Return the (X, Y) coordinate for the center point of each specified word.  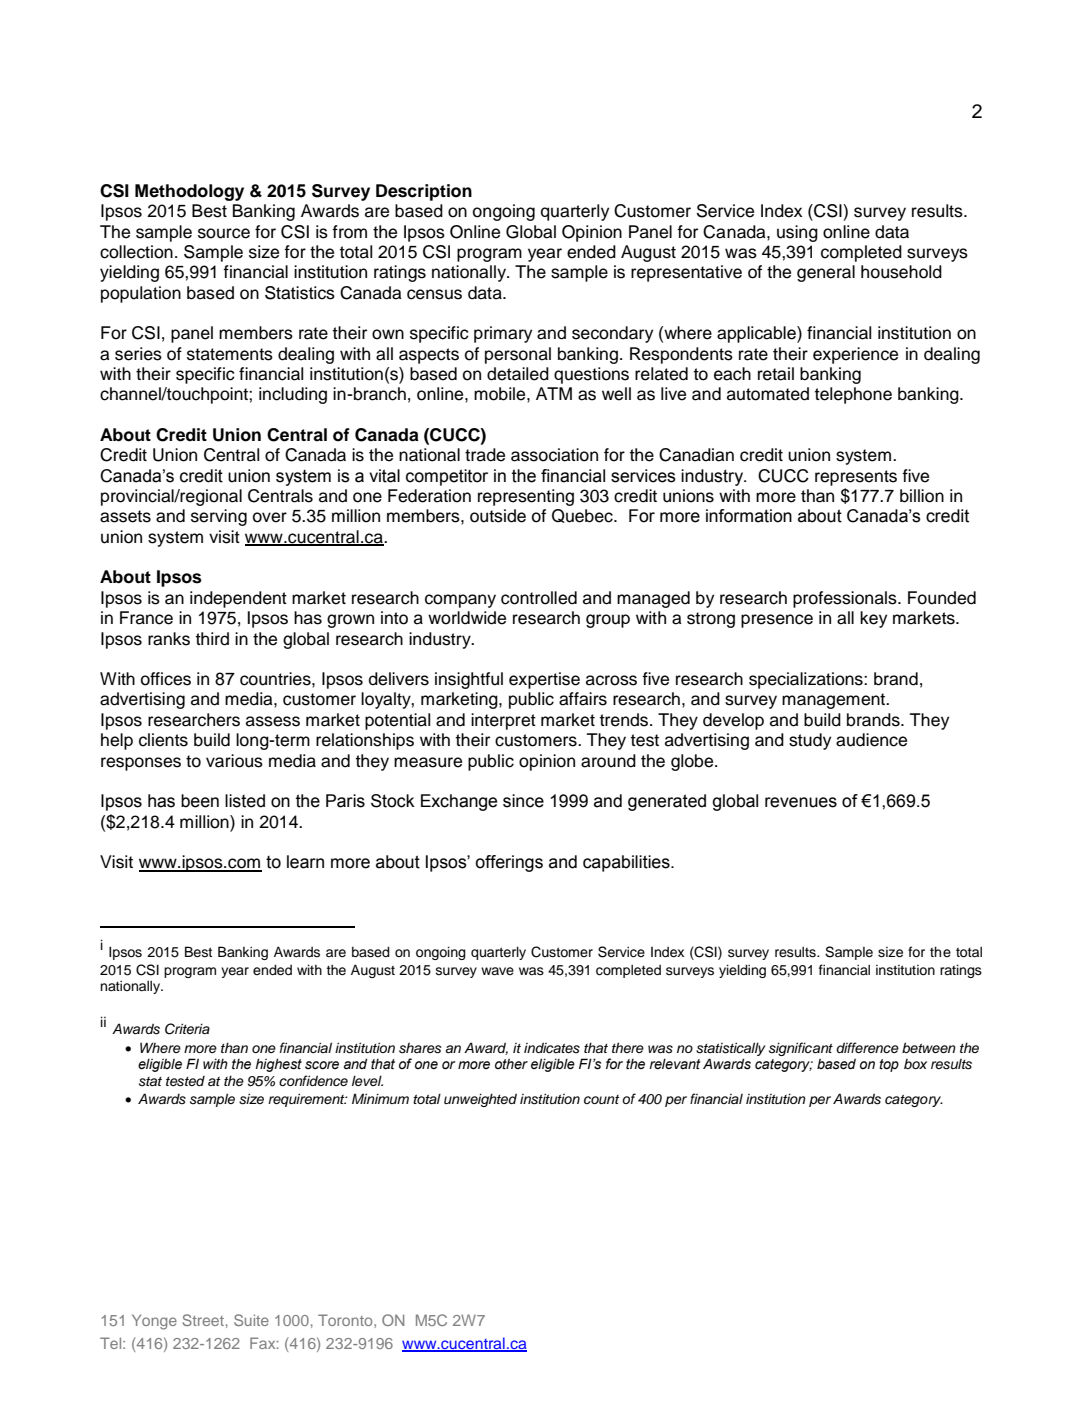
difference (867, 1047)
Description (424, 192)
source (224, 233)
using (797, 233)
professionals (846, 599)
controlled (539, 598)
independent (238, 599)
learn (305, 862)
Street (203, 1320)
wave (497, 971)
